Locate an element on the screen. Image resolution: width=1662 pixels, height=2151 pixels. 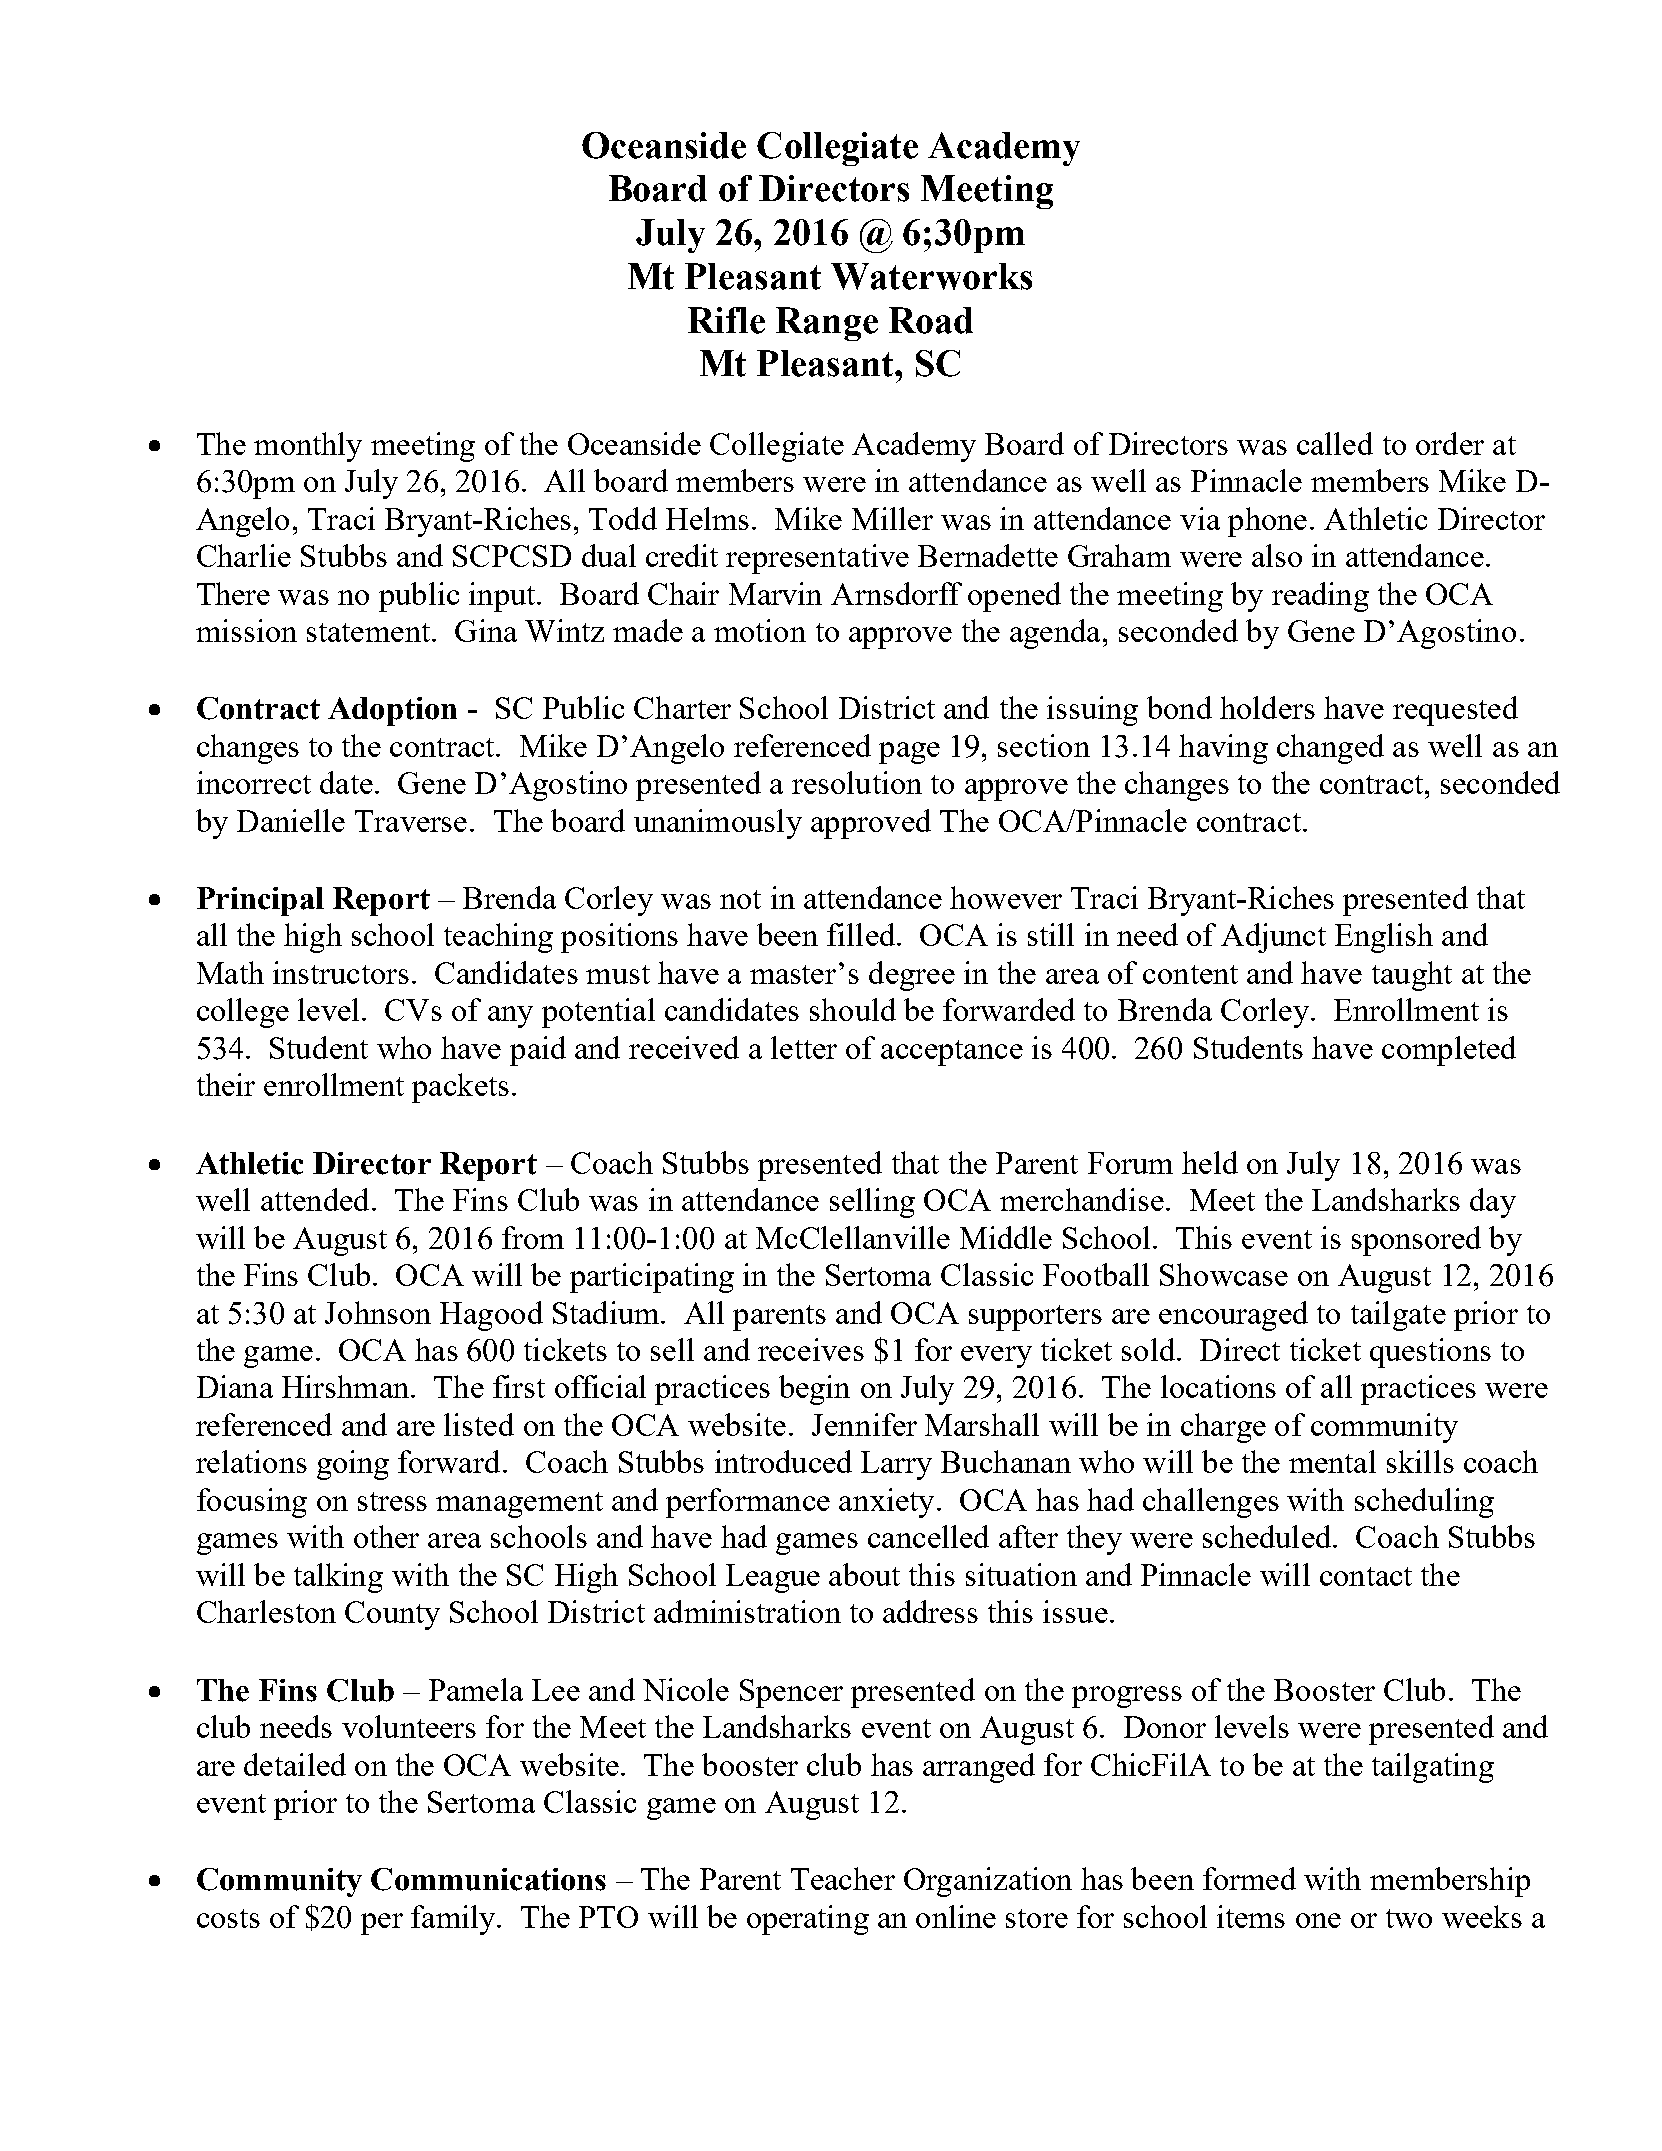
sponsored is located at coordinates (1416, 1241).
